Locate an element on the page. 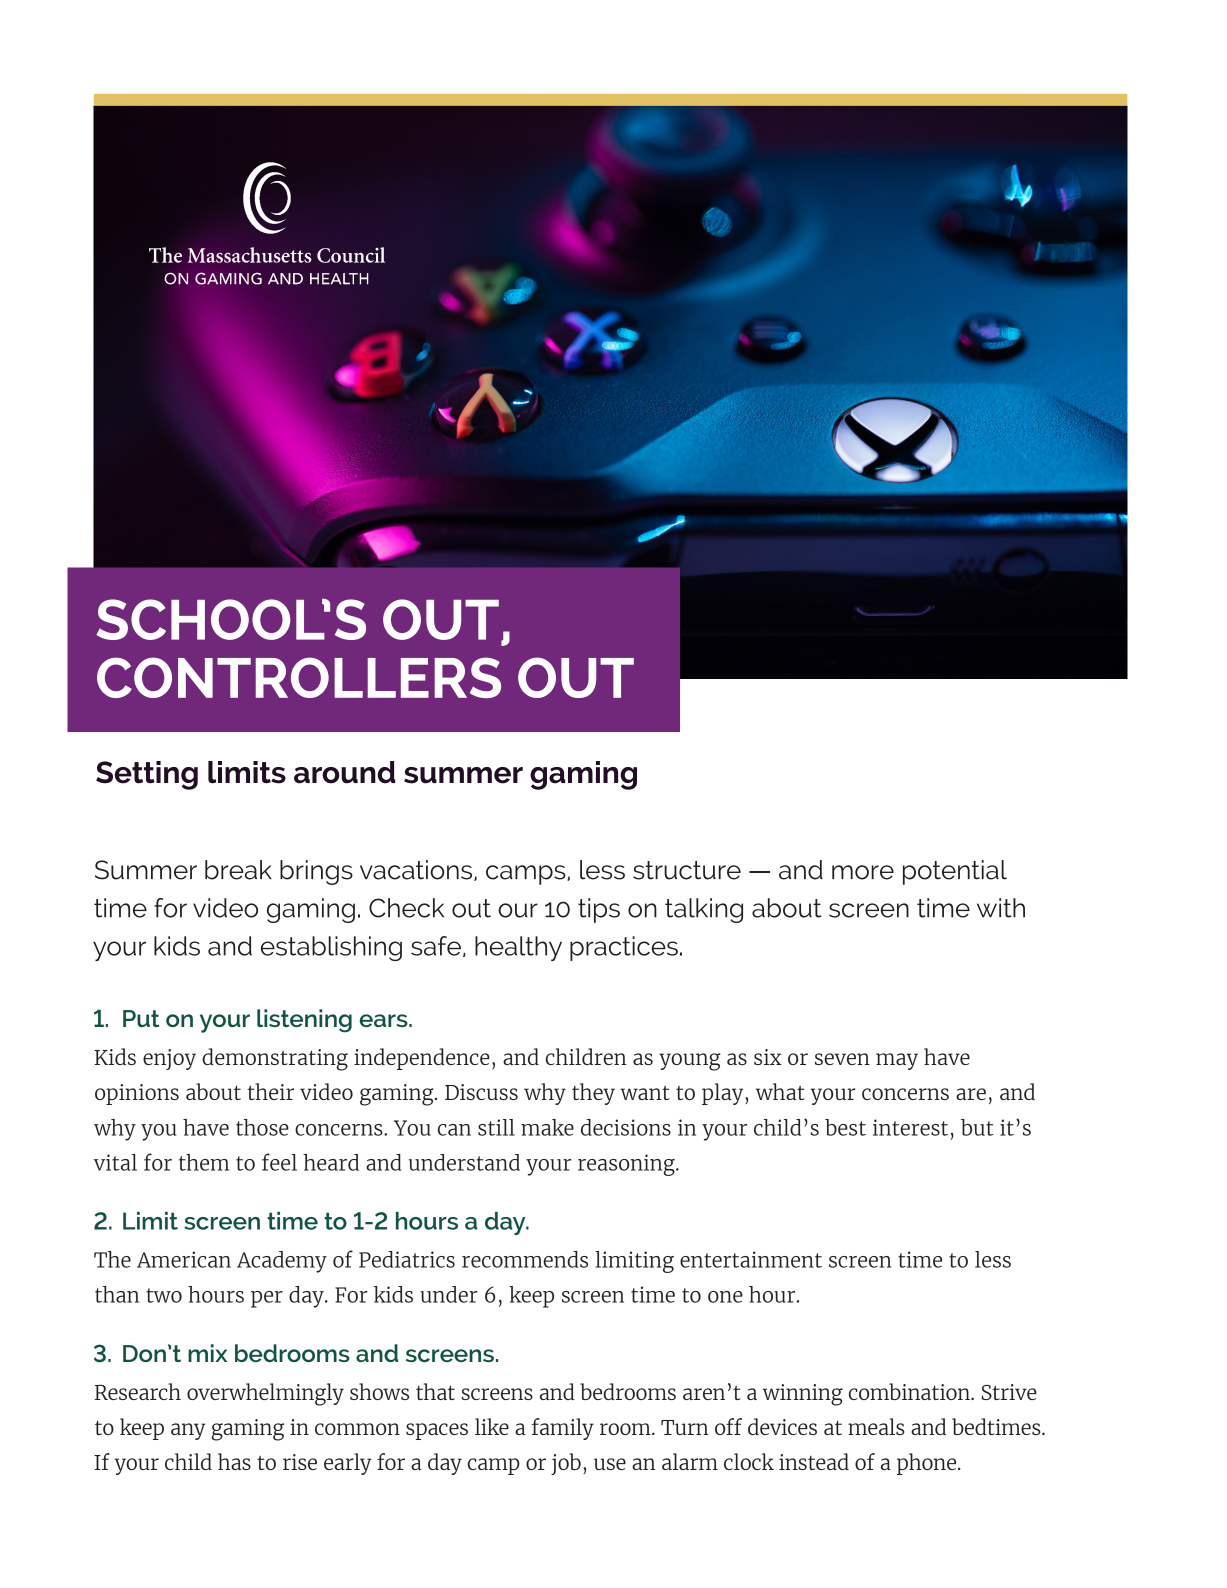  recommends is located at coordinates (525, 1259).
